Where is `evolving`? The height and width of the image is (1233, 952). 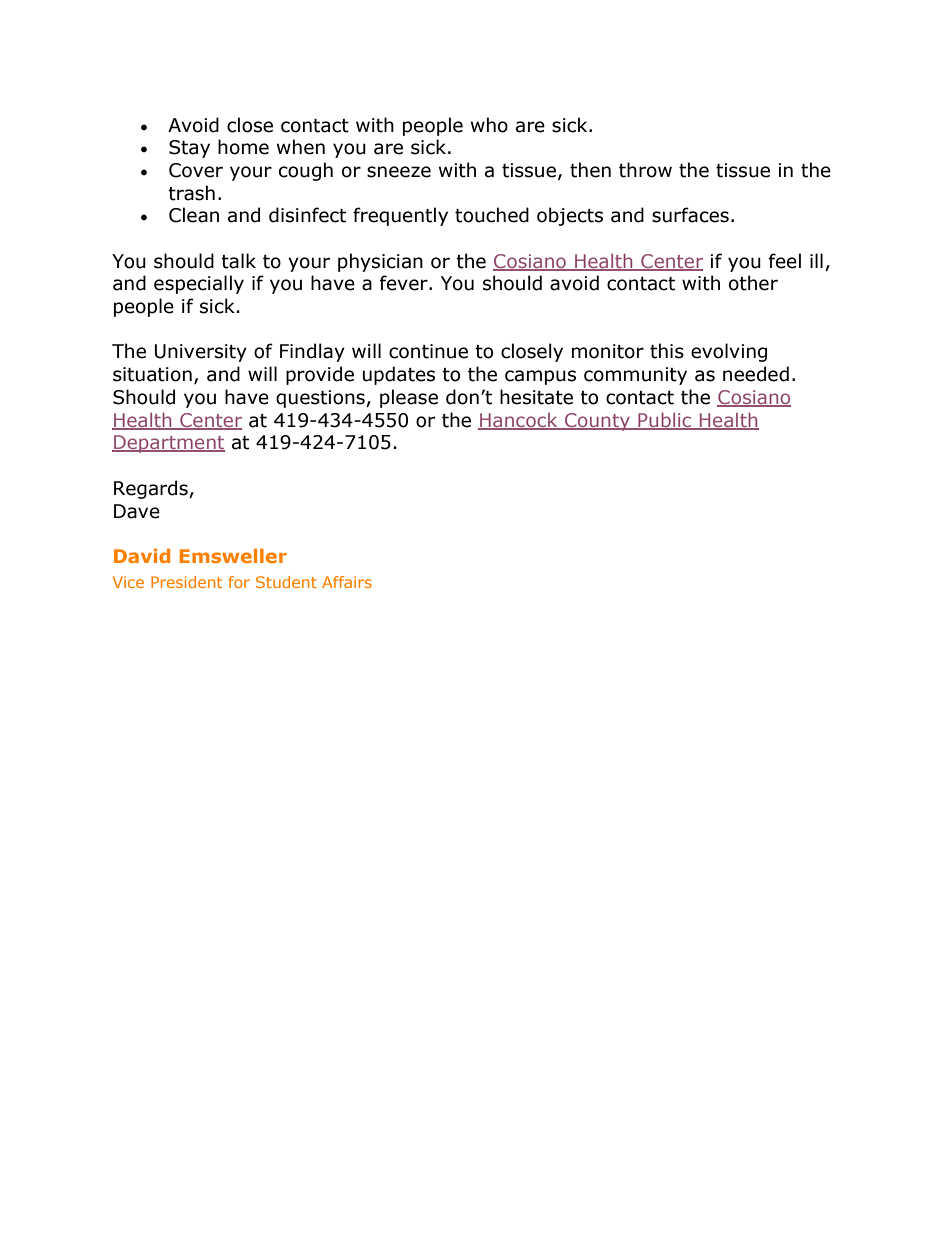
evolving is located at coordinates (729, 352).
